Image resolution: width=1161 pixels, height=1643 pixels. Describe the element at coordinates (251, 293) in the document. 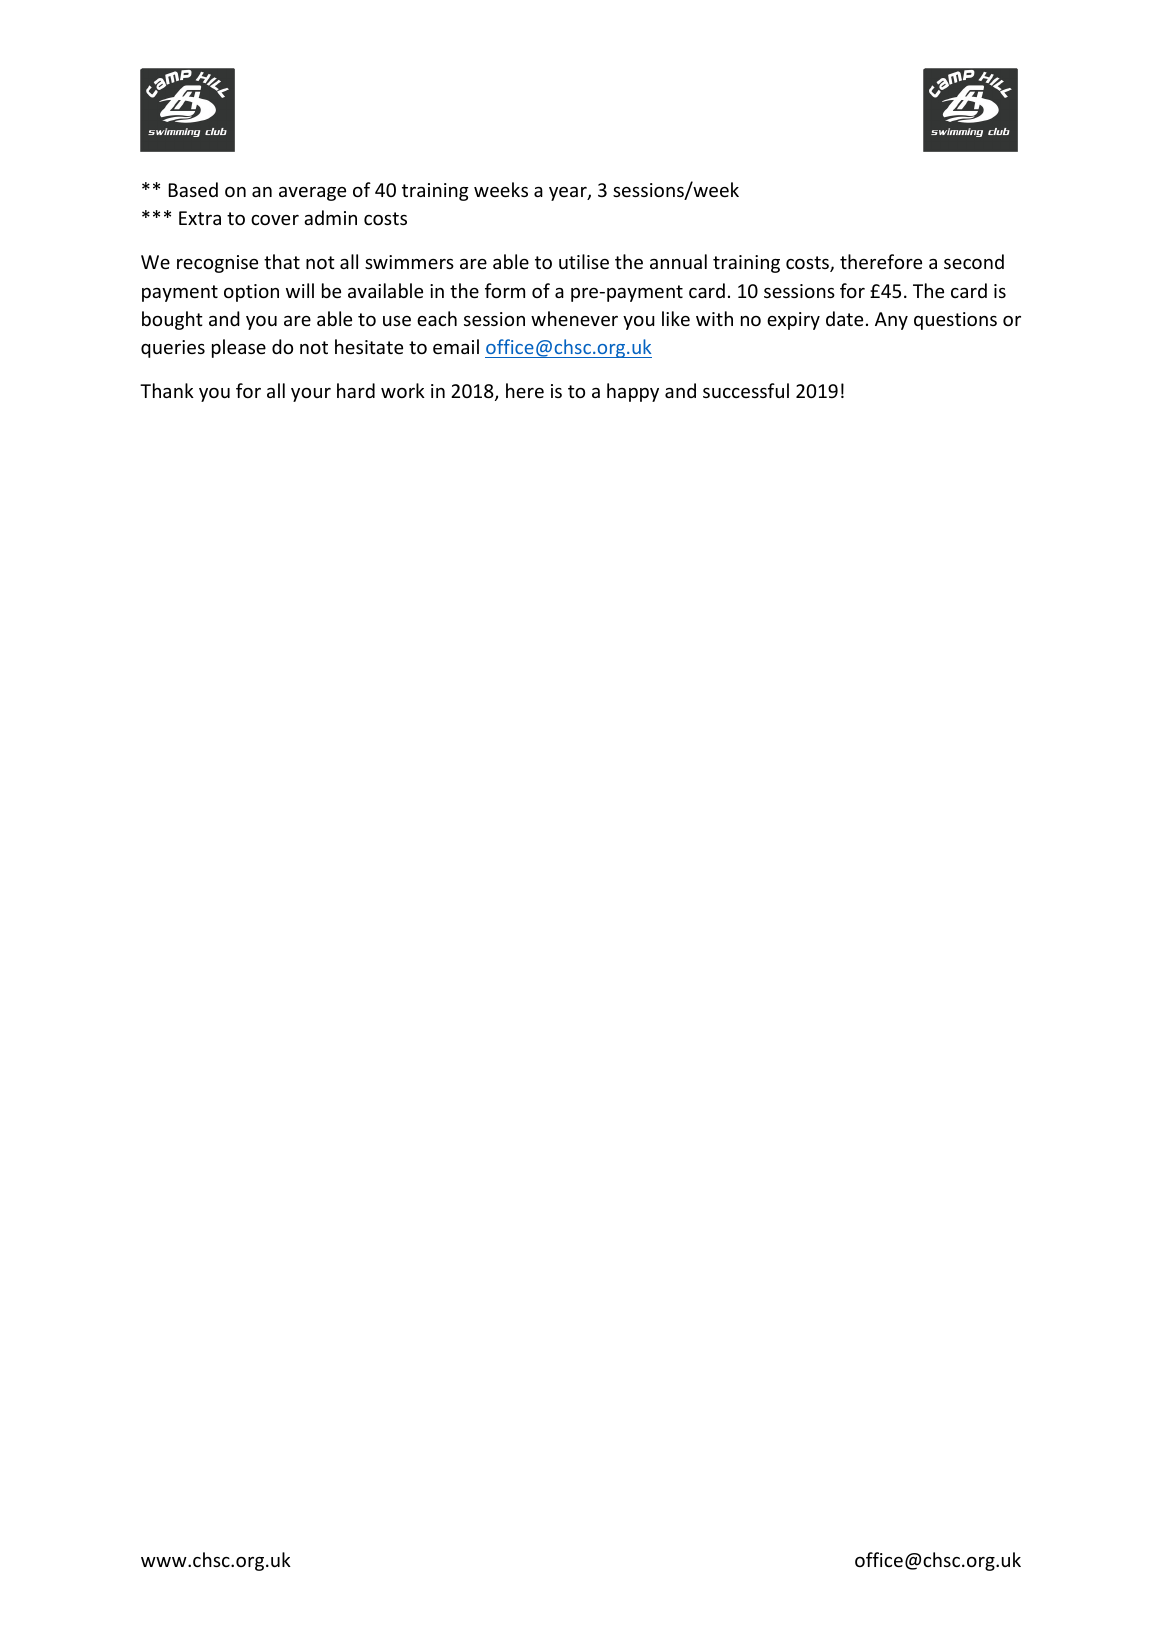

I see `option` at that location.
